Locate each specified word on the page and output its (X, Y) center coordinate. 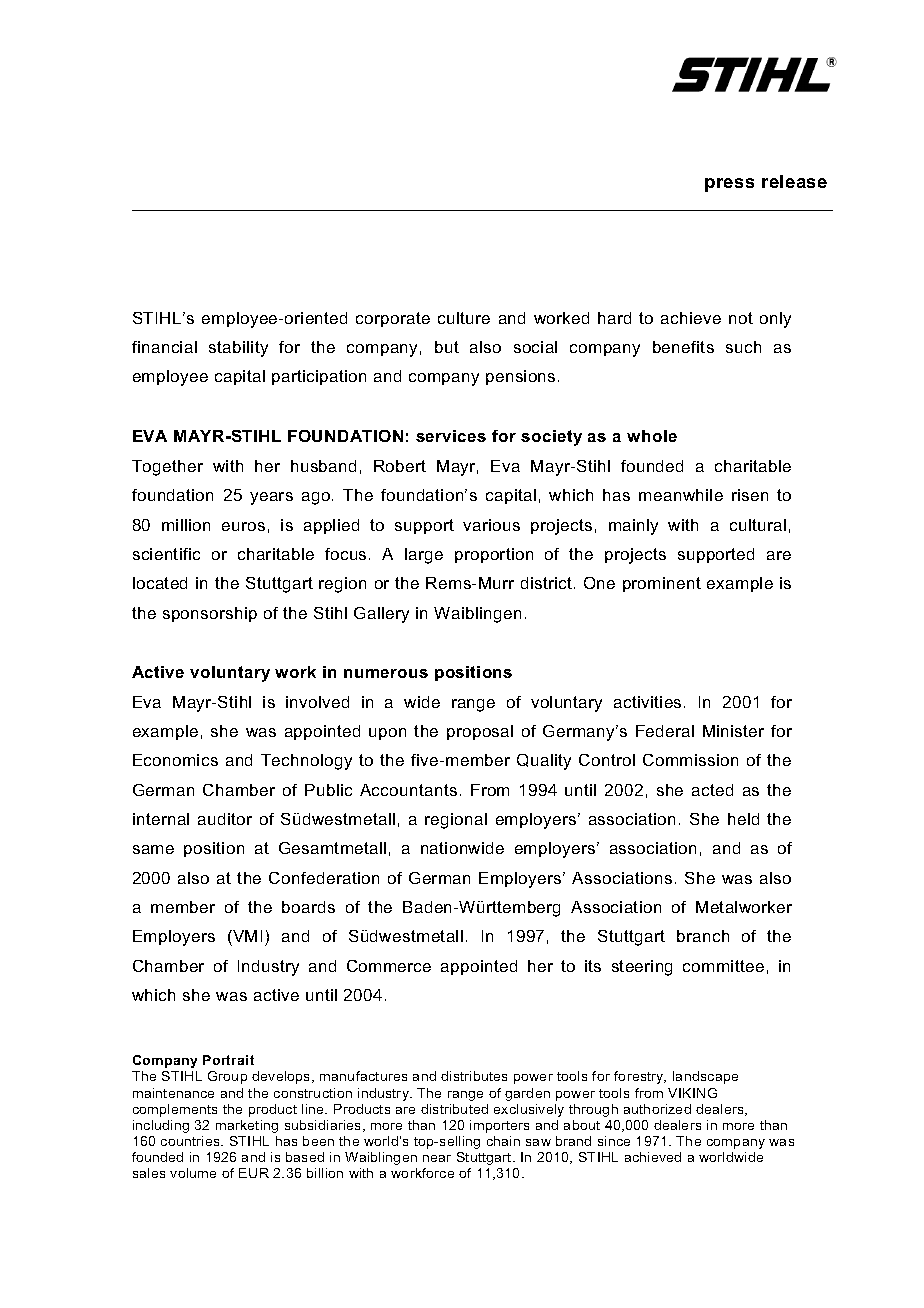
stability (238, 349)
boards (308, 907)
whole (652, 436)
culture (464, 318)
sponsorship (210, 614)
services (451, 436)
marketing (247, 1126)
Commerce (389, 966)
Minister (733, 731)
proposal (480, 732)
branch (703, 936)
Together (167, 468)
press (729, 185)
